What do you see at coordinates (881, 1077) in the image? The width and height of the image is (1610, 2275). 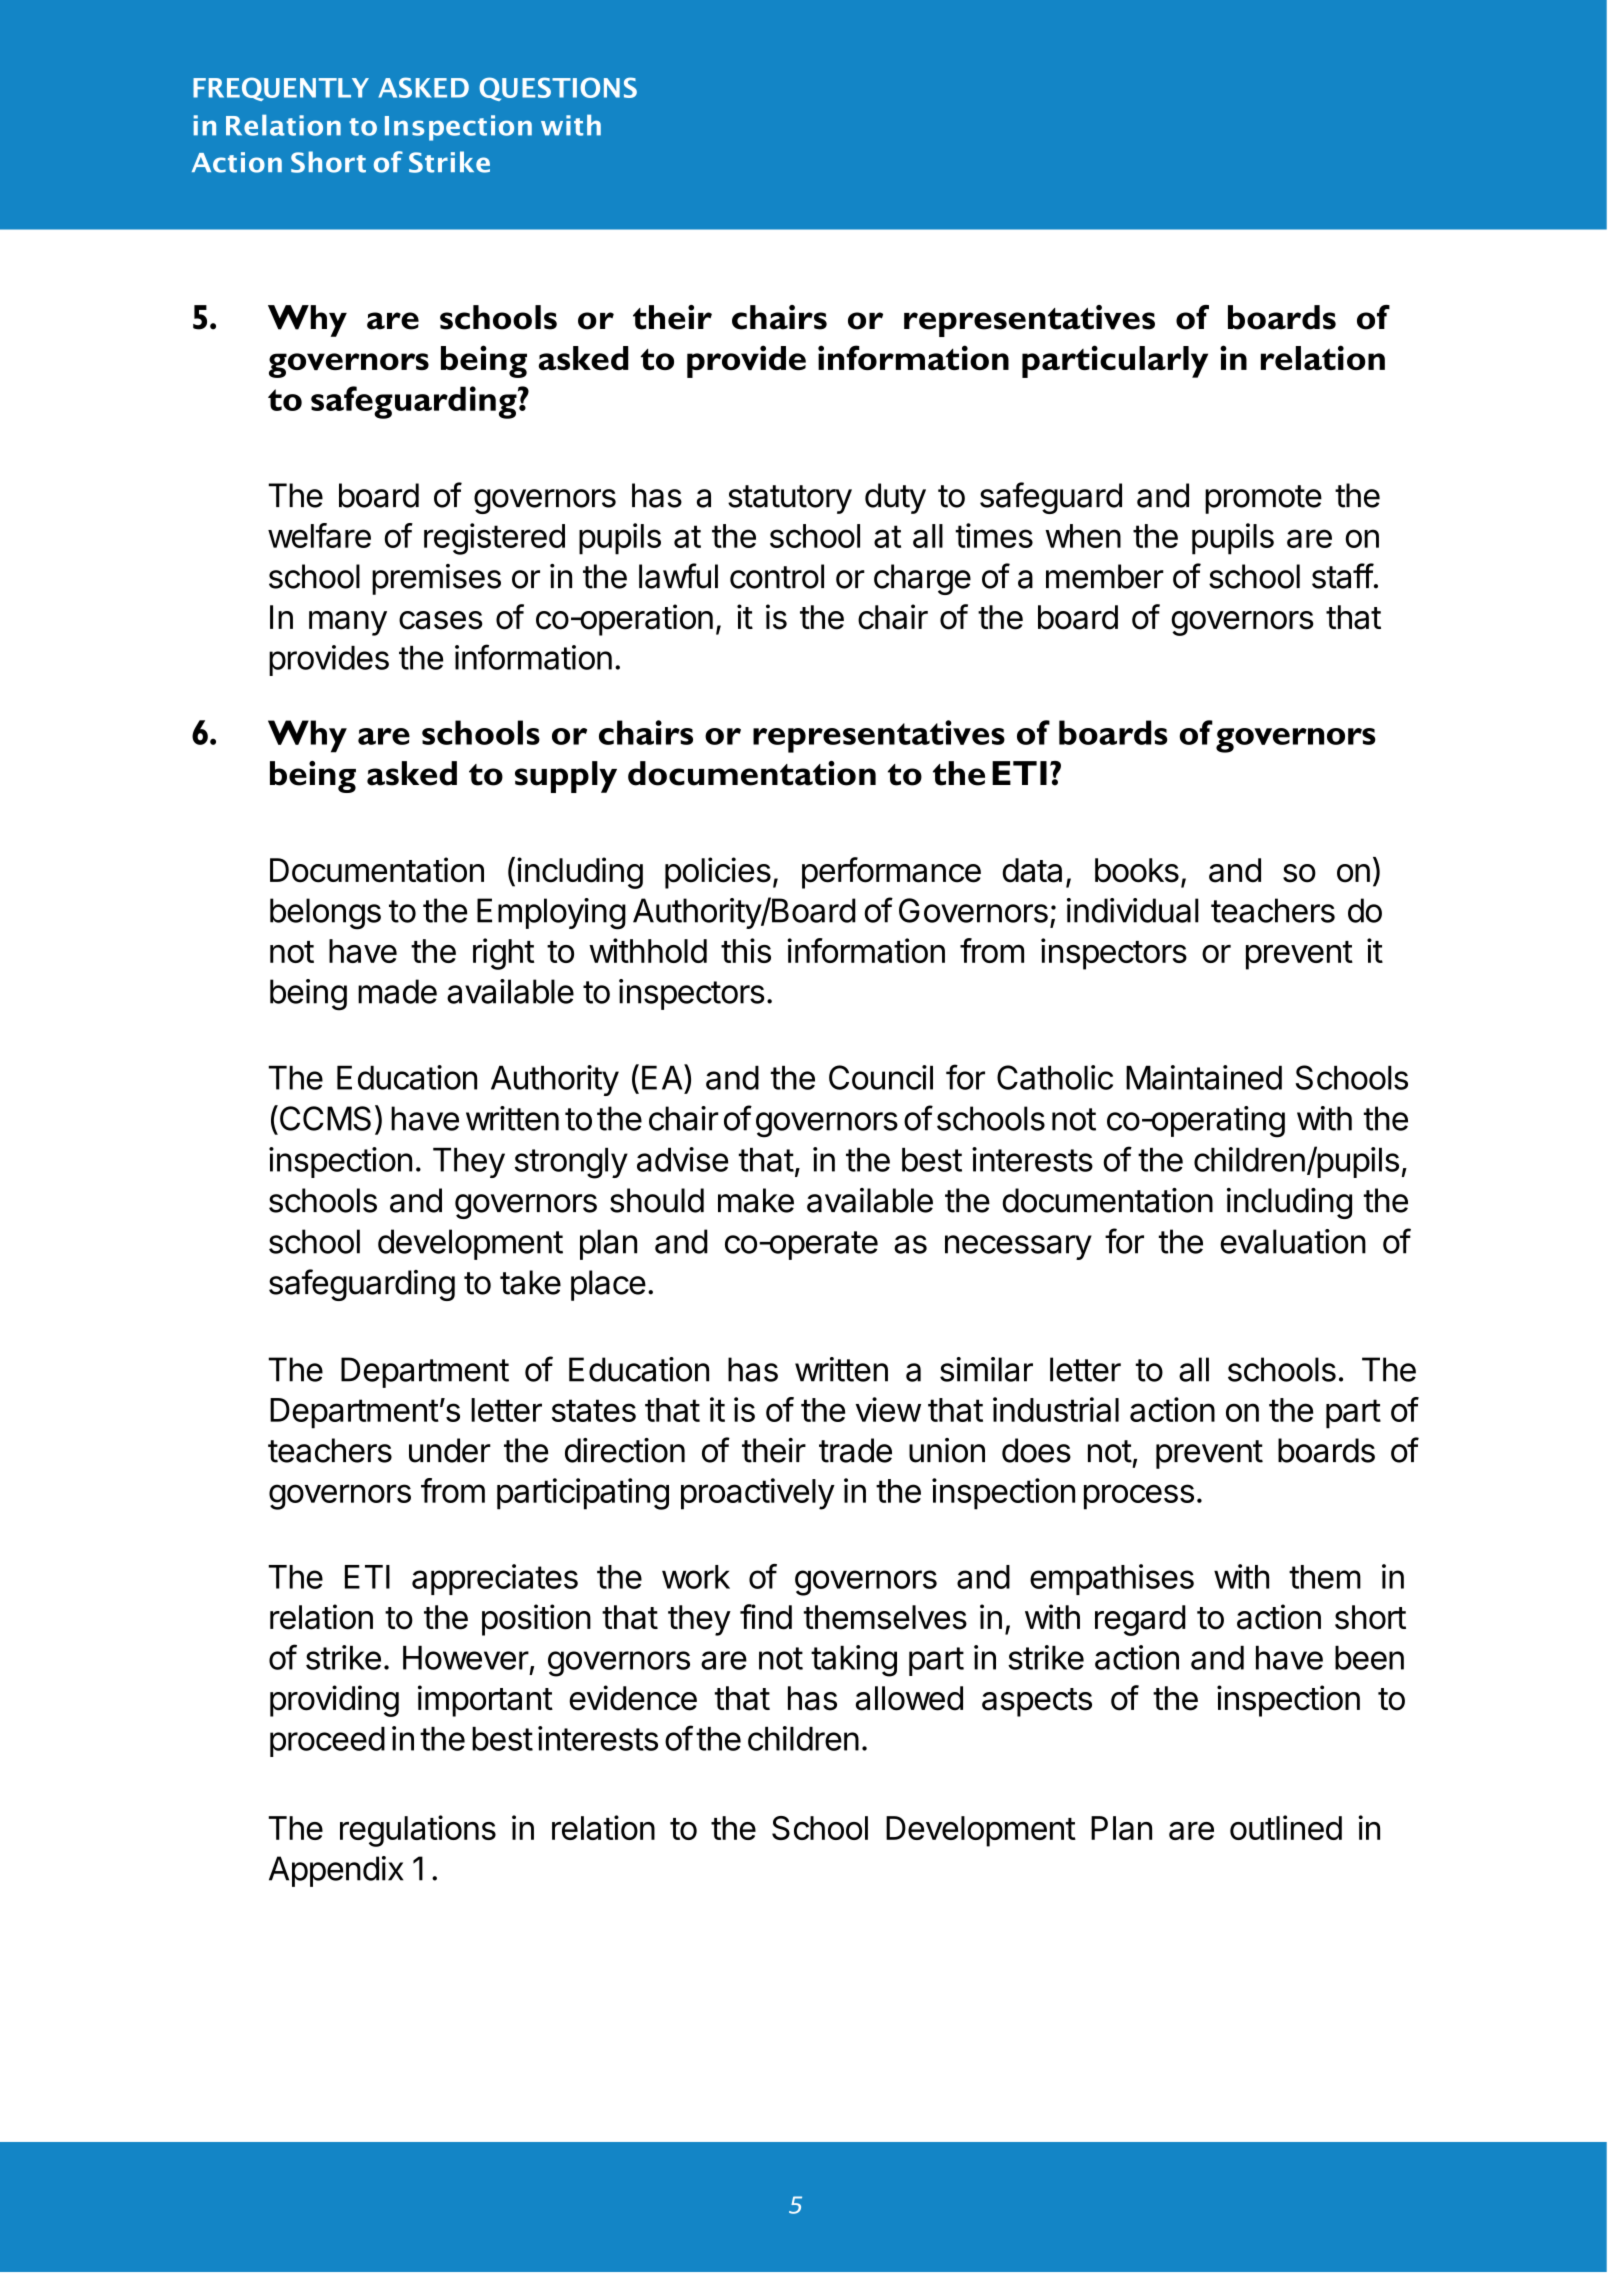 I see `Council` at bounding box center [881, 1077].
